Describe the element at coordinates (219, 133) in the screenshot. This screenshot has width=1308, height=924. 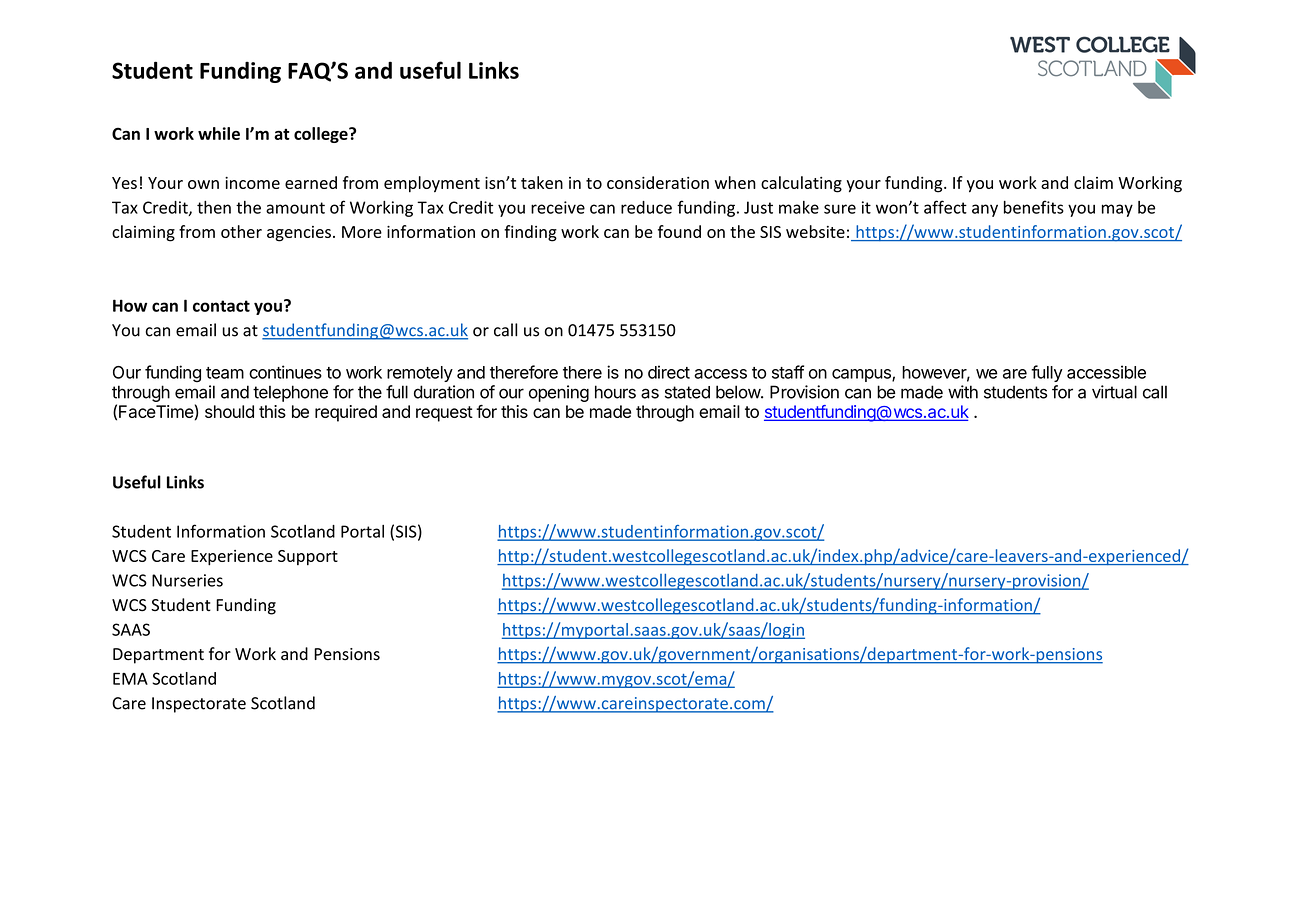
I see `while` at that location.
